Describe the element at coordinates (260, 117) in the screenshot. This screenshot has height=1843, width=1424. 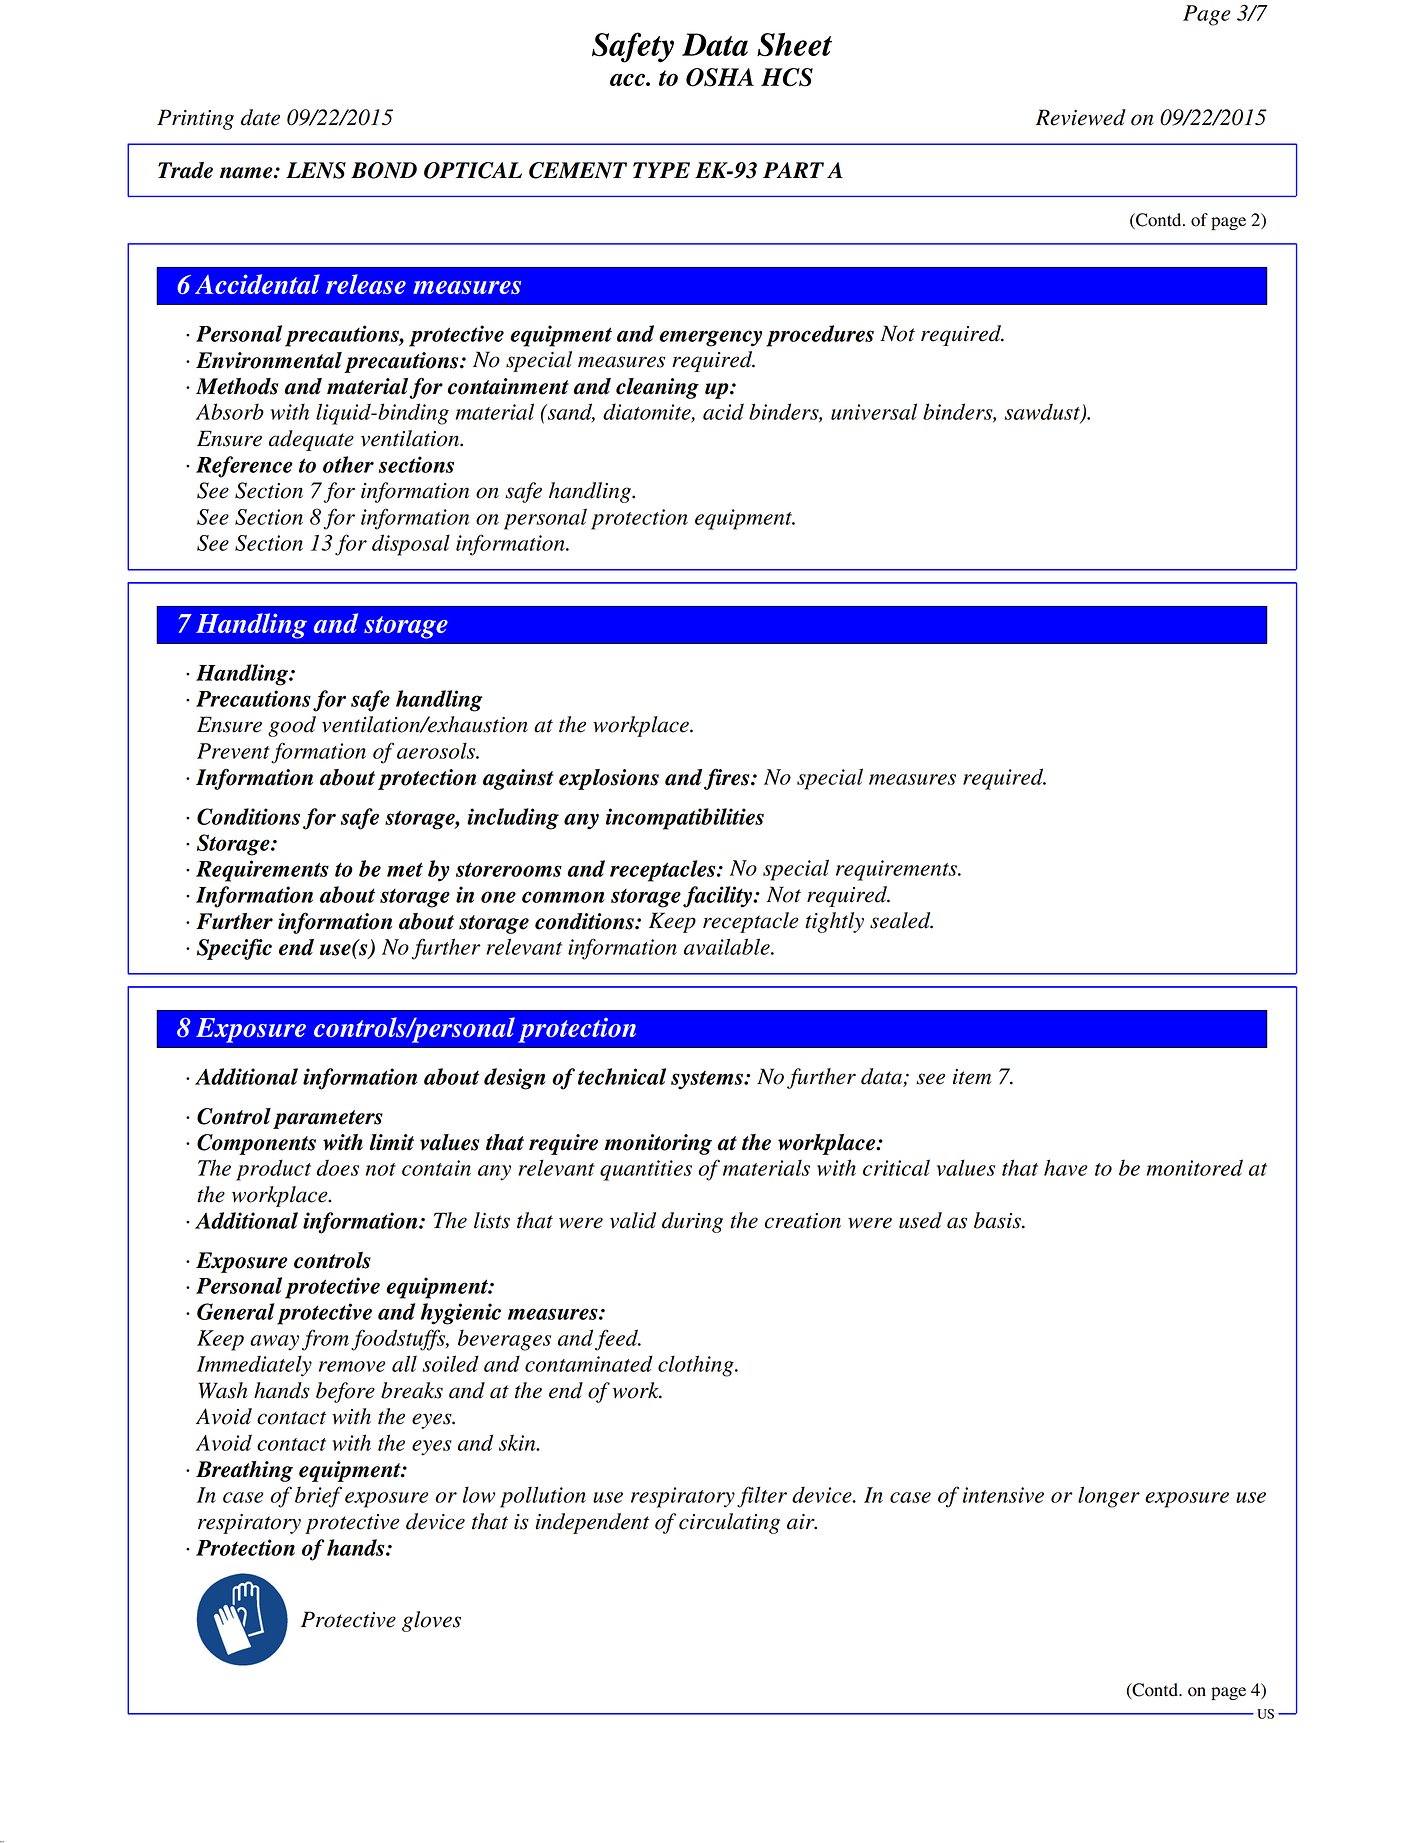
I see `date` at that location.
